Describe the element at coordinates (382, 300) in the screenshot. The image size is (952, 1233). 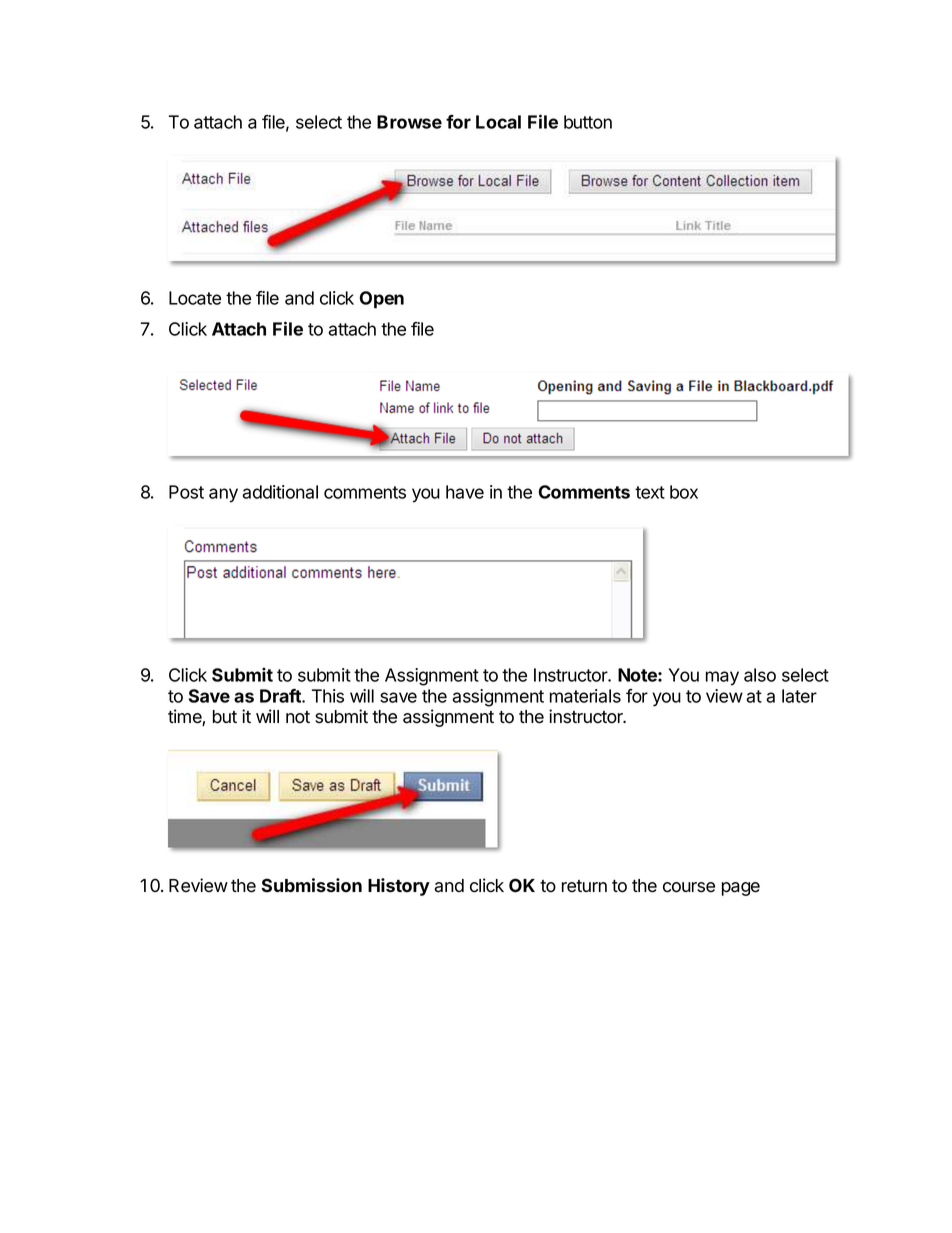
I see `Open` at that location.
